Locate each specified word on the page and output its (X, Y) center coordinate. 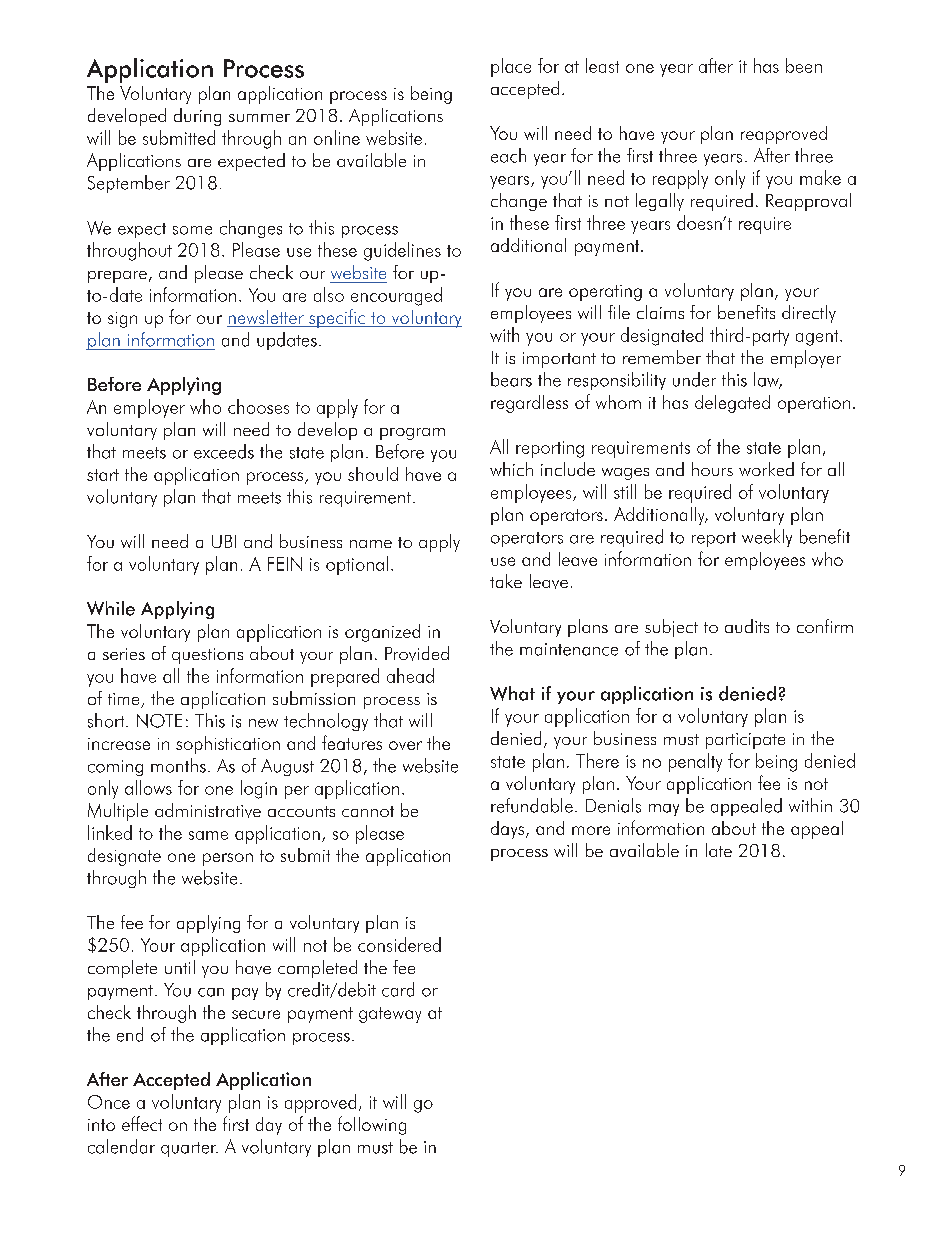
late (719, 850)
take (506, 581)
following (372, 1125)
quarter (189, 1149)
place (511, 67)
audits (747, 626)
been (804, 65)
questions (207, 656)
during (197, 117)
